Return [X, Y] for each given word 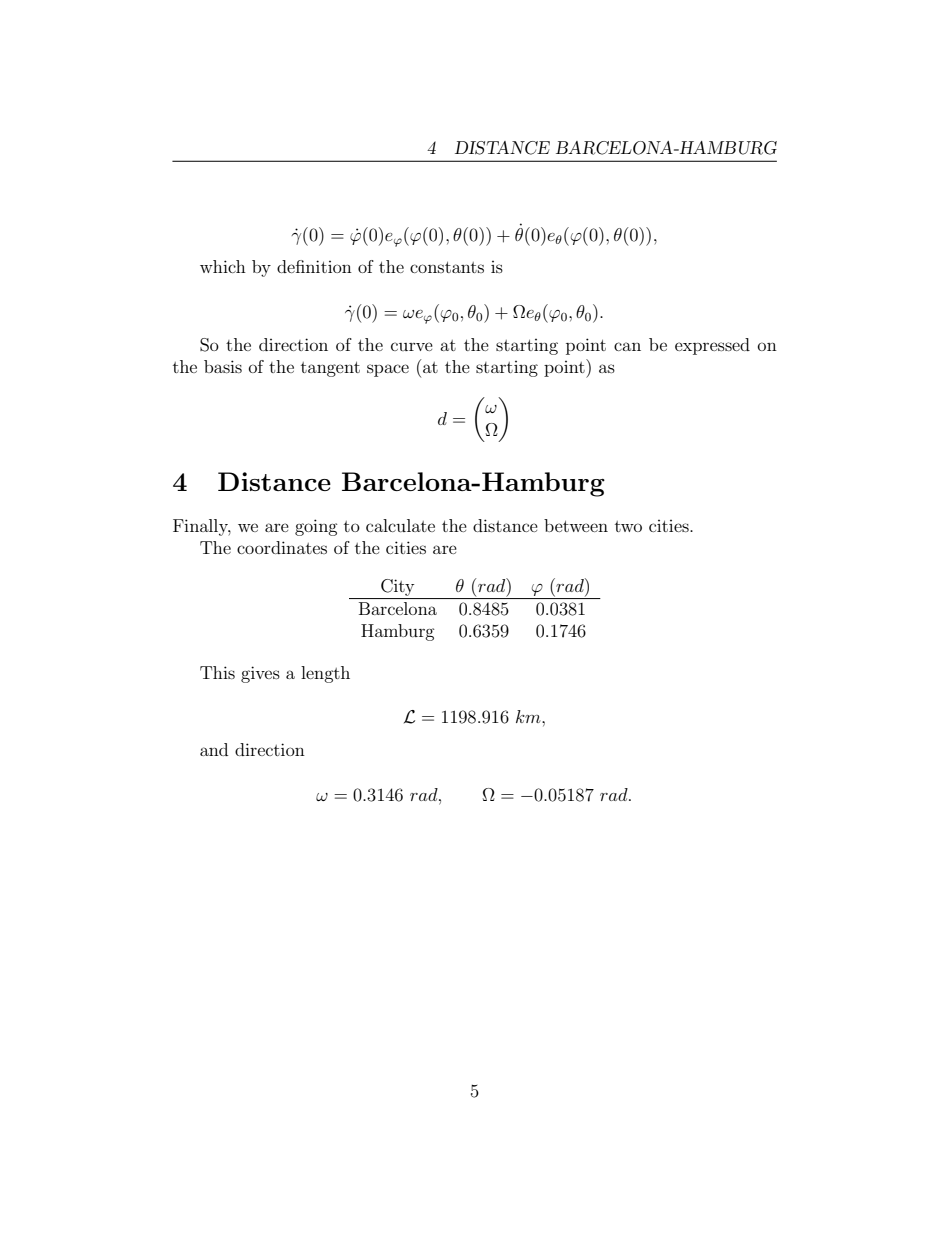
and [214, 749]
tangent [330, 369]
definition [314, 266]
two [628, 526]
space [388, 370]
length [325, 674]
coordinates [282, 547]
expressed [712, 346]
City [397, 587]
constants [447, 267]
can [627, 346]
